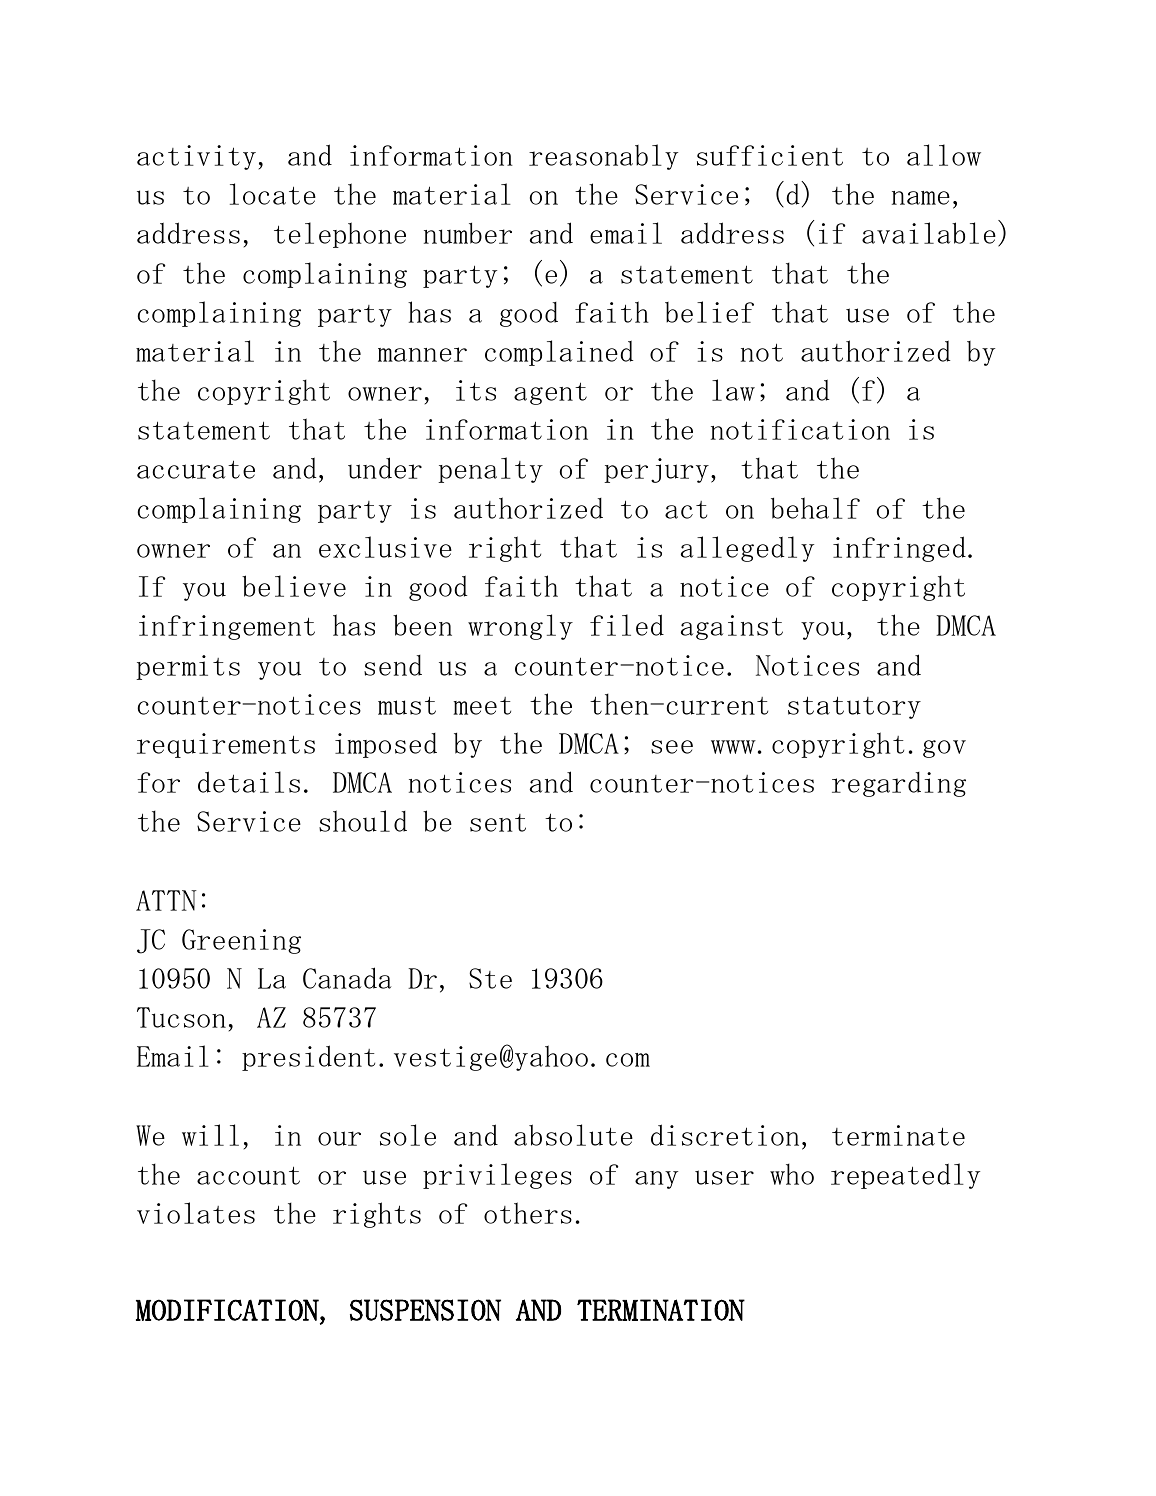 The width and height of the screenshot is (1156, 1496). What do you see at coordinates (603, 157) in the screenshot?
I see `reasonably` at bounding box center [603, 157].
